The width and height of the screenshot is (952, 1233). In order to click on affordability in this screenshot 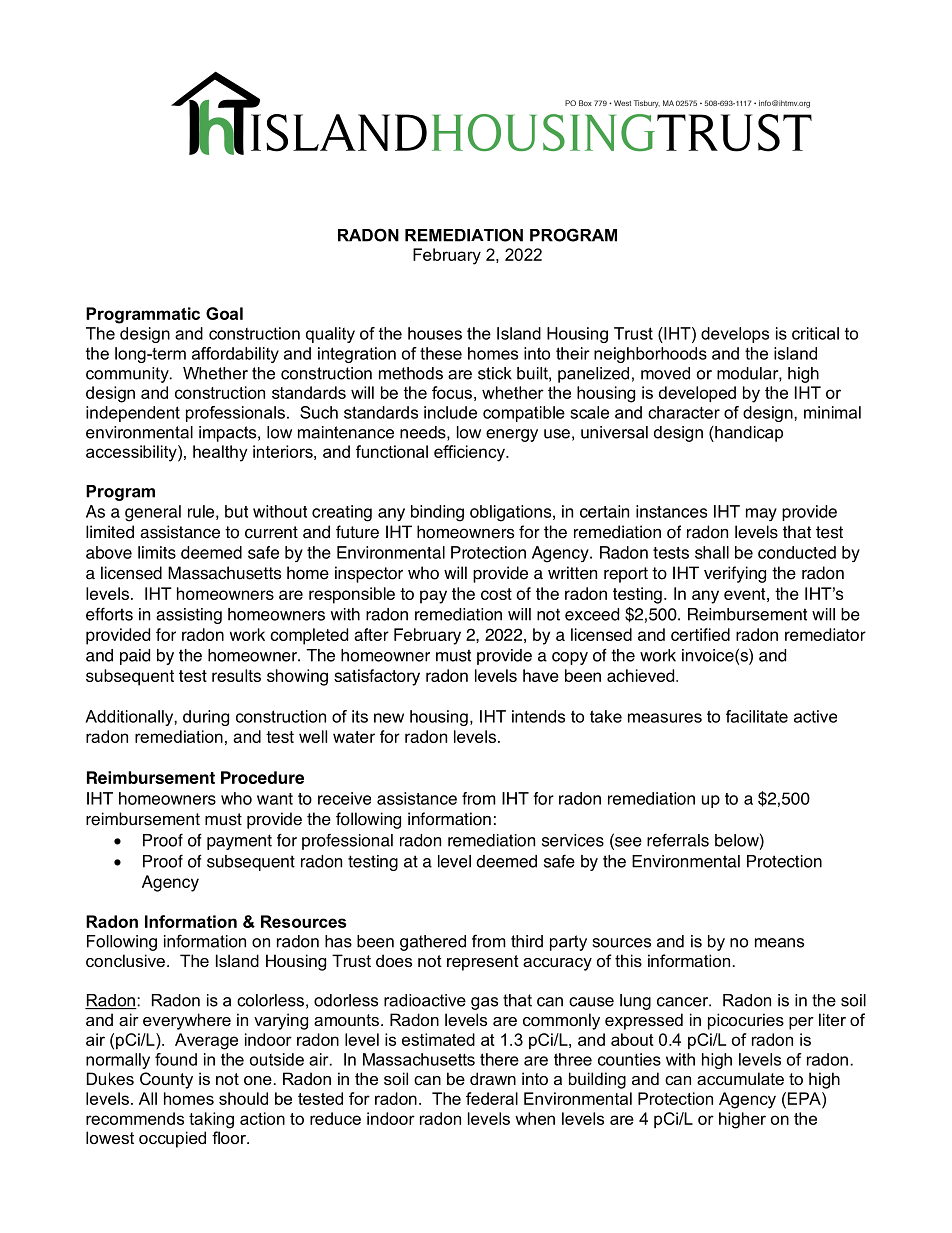, I will do `click(235, 355)`.
